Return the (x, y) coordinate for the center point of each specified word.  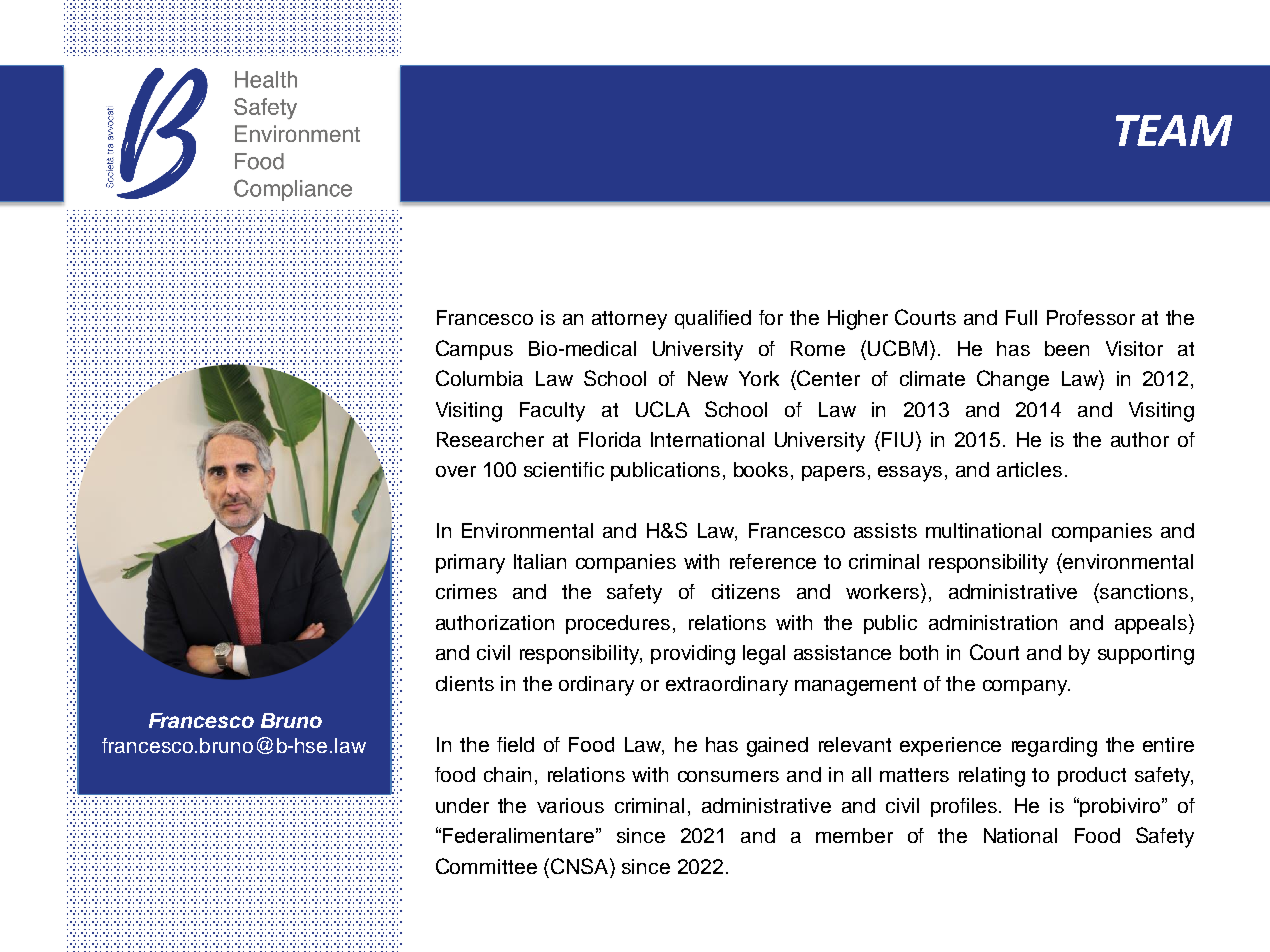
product (1092, 776)
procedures (618, 624)
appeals (1152, 624)
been (1067, 348)
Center (827, 378)
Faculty (552, 412)
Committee (486, 866)
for (771, 317)
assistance (842, 652)
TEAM (1174, 130)
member (854, 835)
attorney (629, 320)
